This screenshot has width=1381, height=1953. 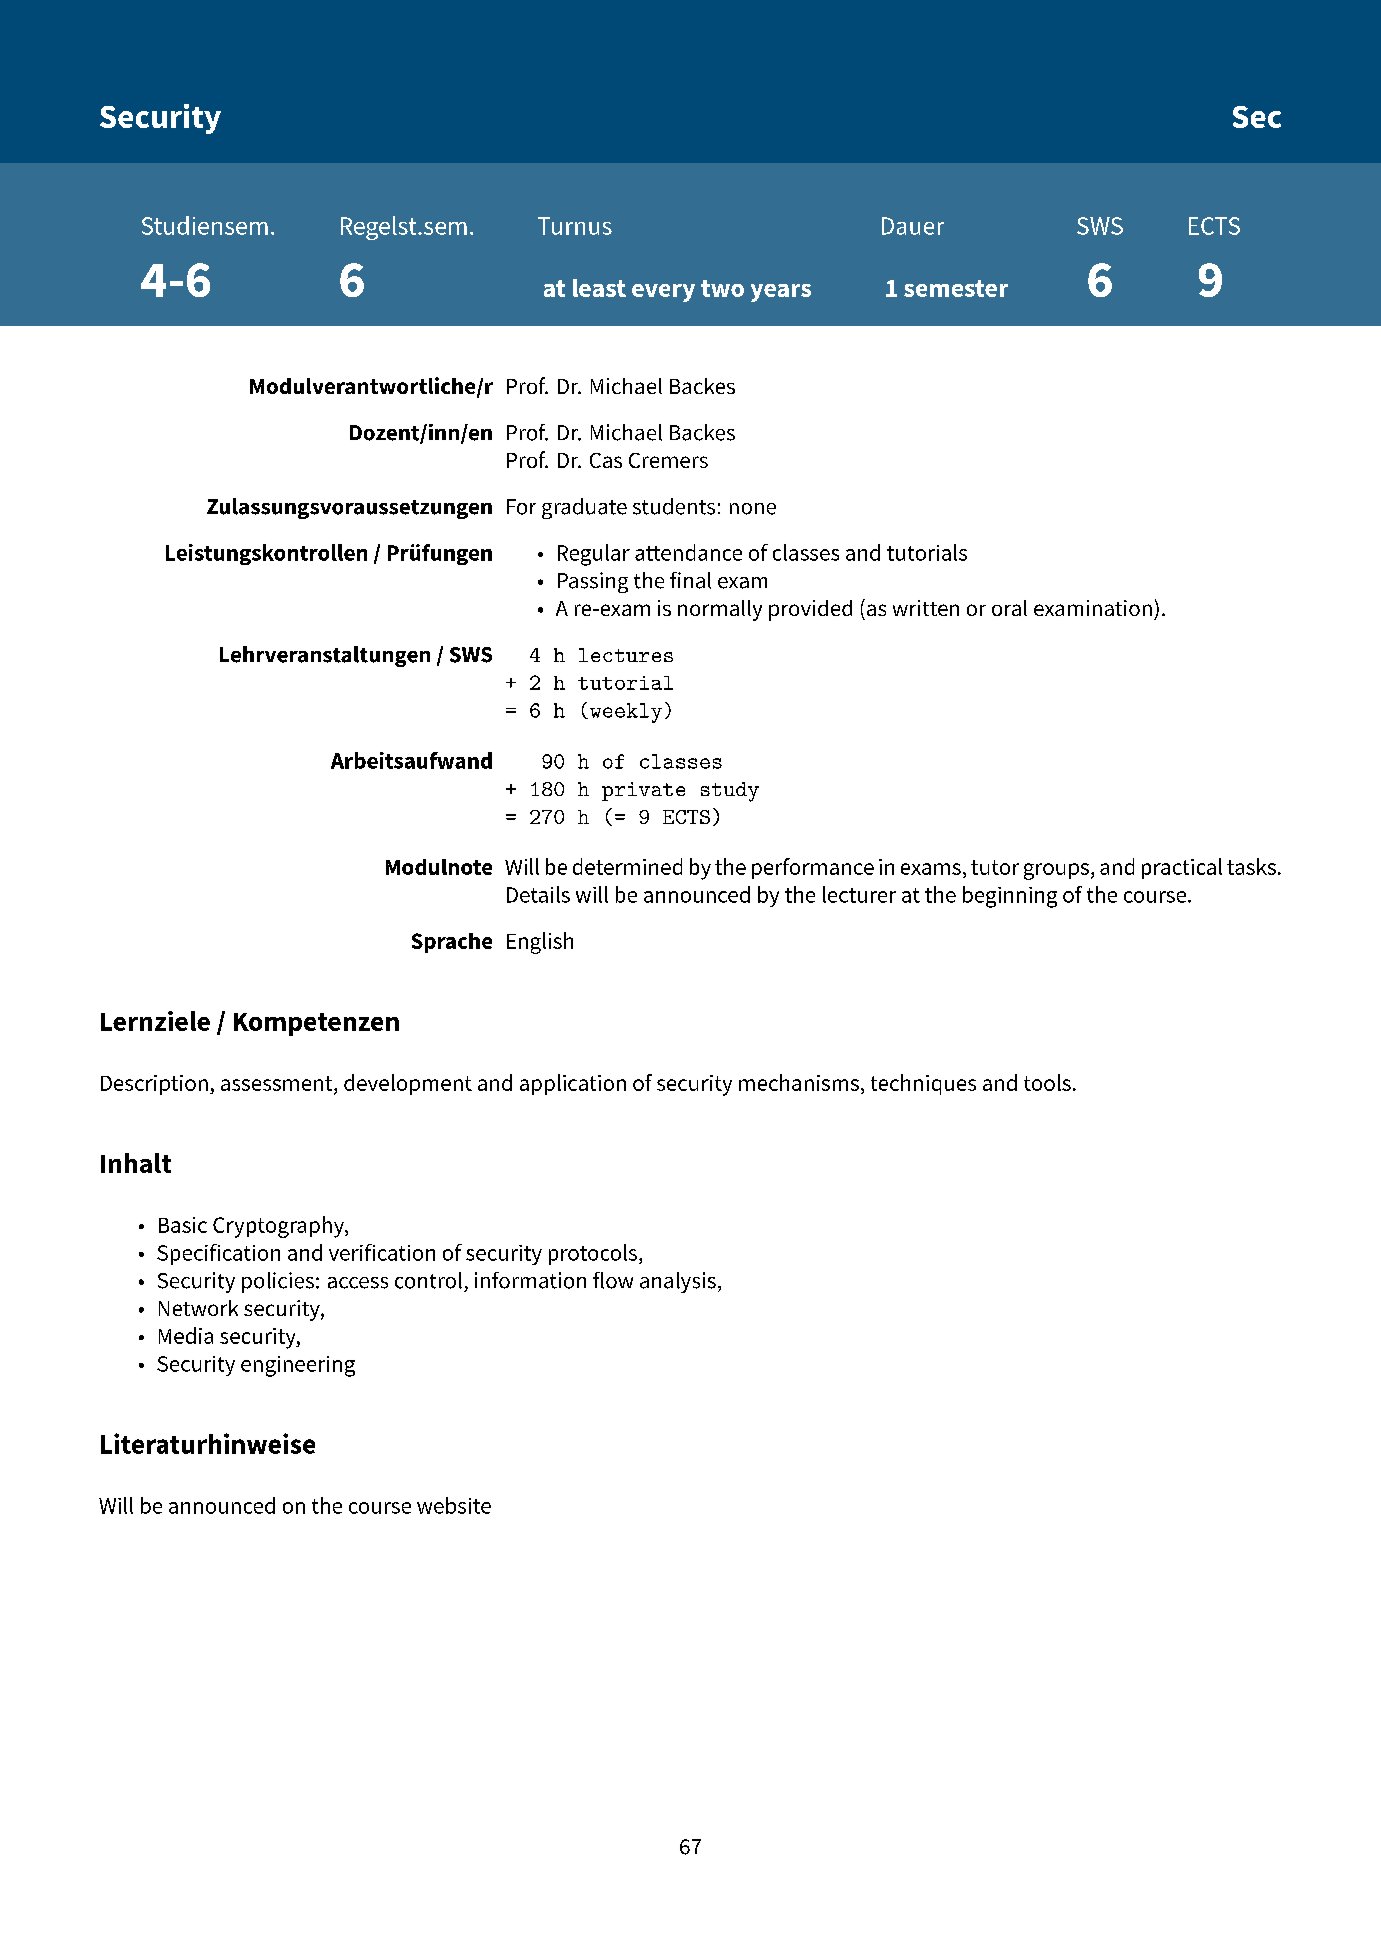 I want to click on semester, so click(x=956, y=288).
